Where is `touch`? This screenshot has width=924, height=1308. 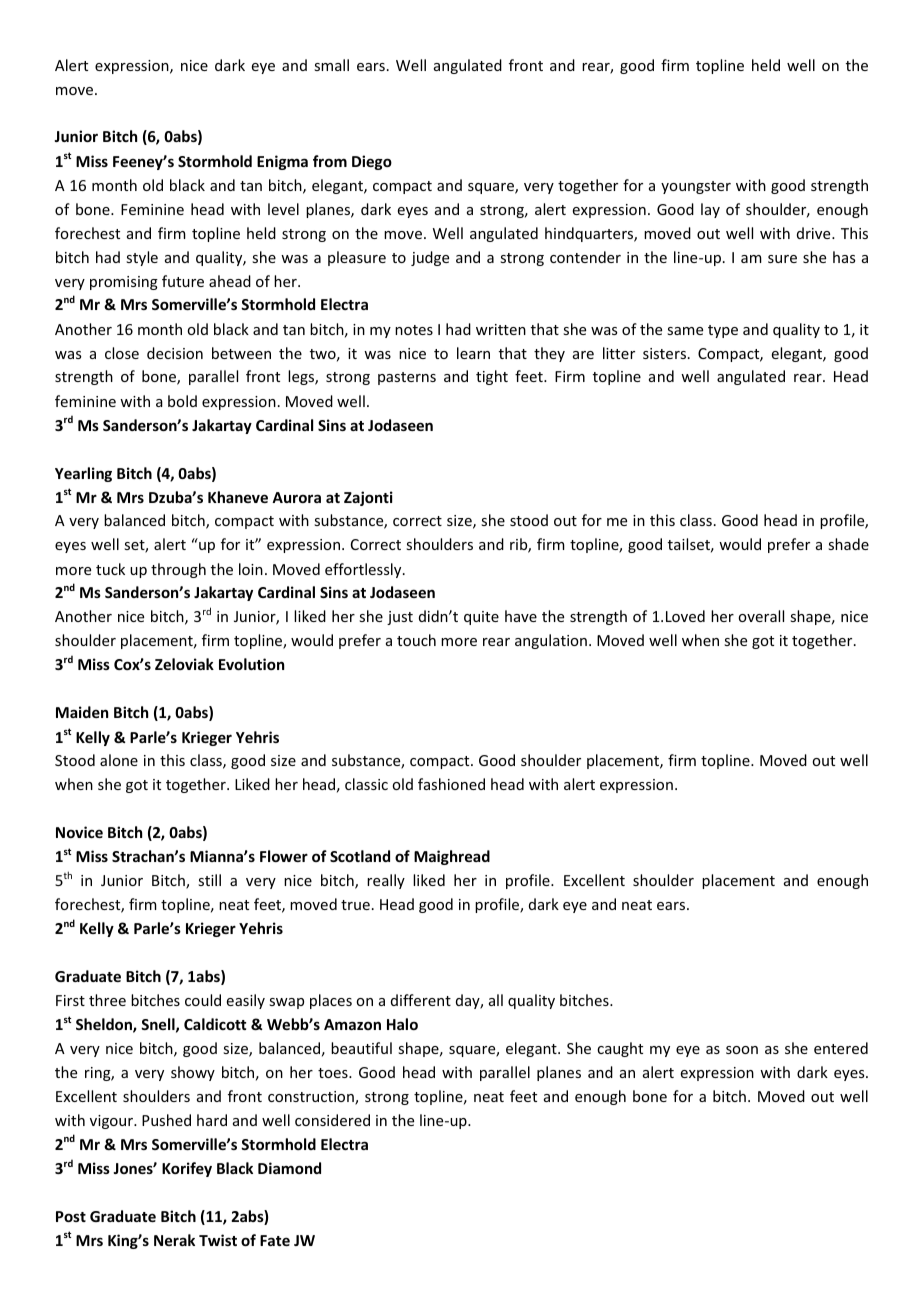
touch is located at coordinates (416, 640).
